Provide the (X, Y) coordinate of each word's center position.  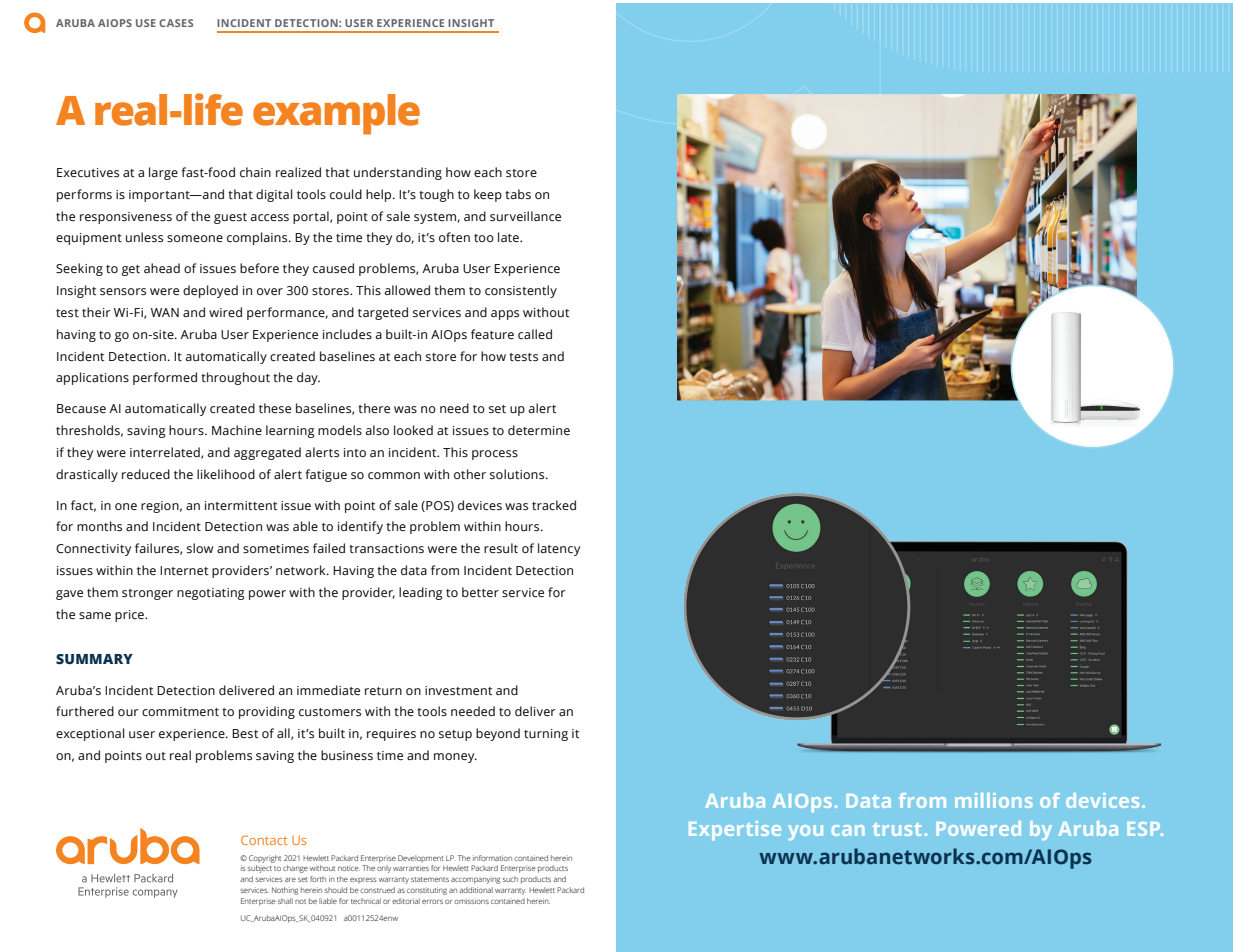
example (336, 114)
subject (259, 869)
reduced (146, 474)
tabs (518, 194)
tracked (554, 505)
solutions (518, 474)
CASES (176, 23)
